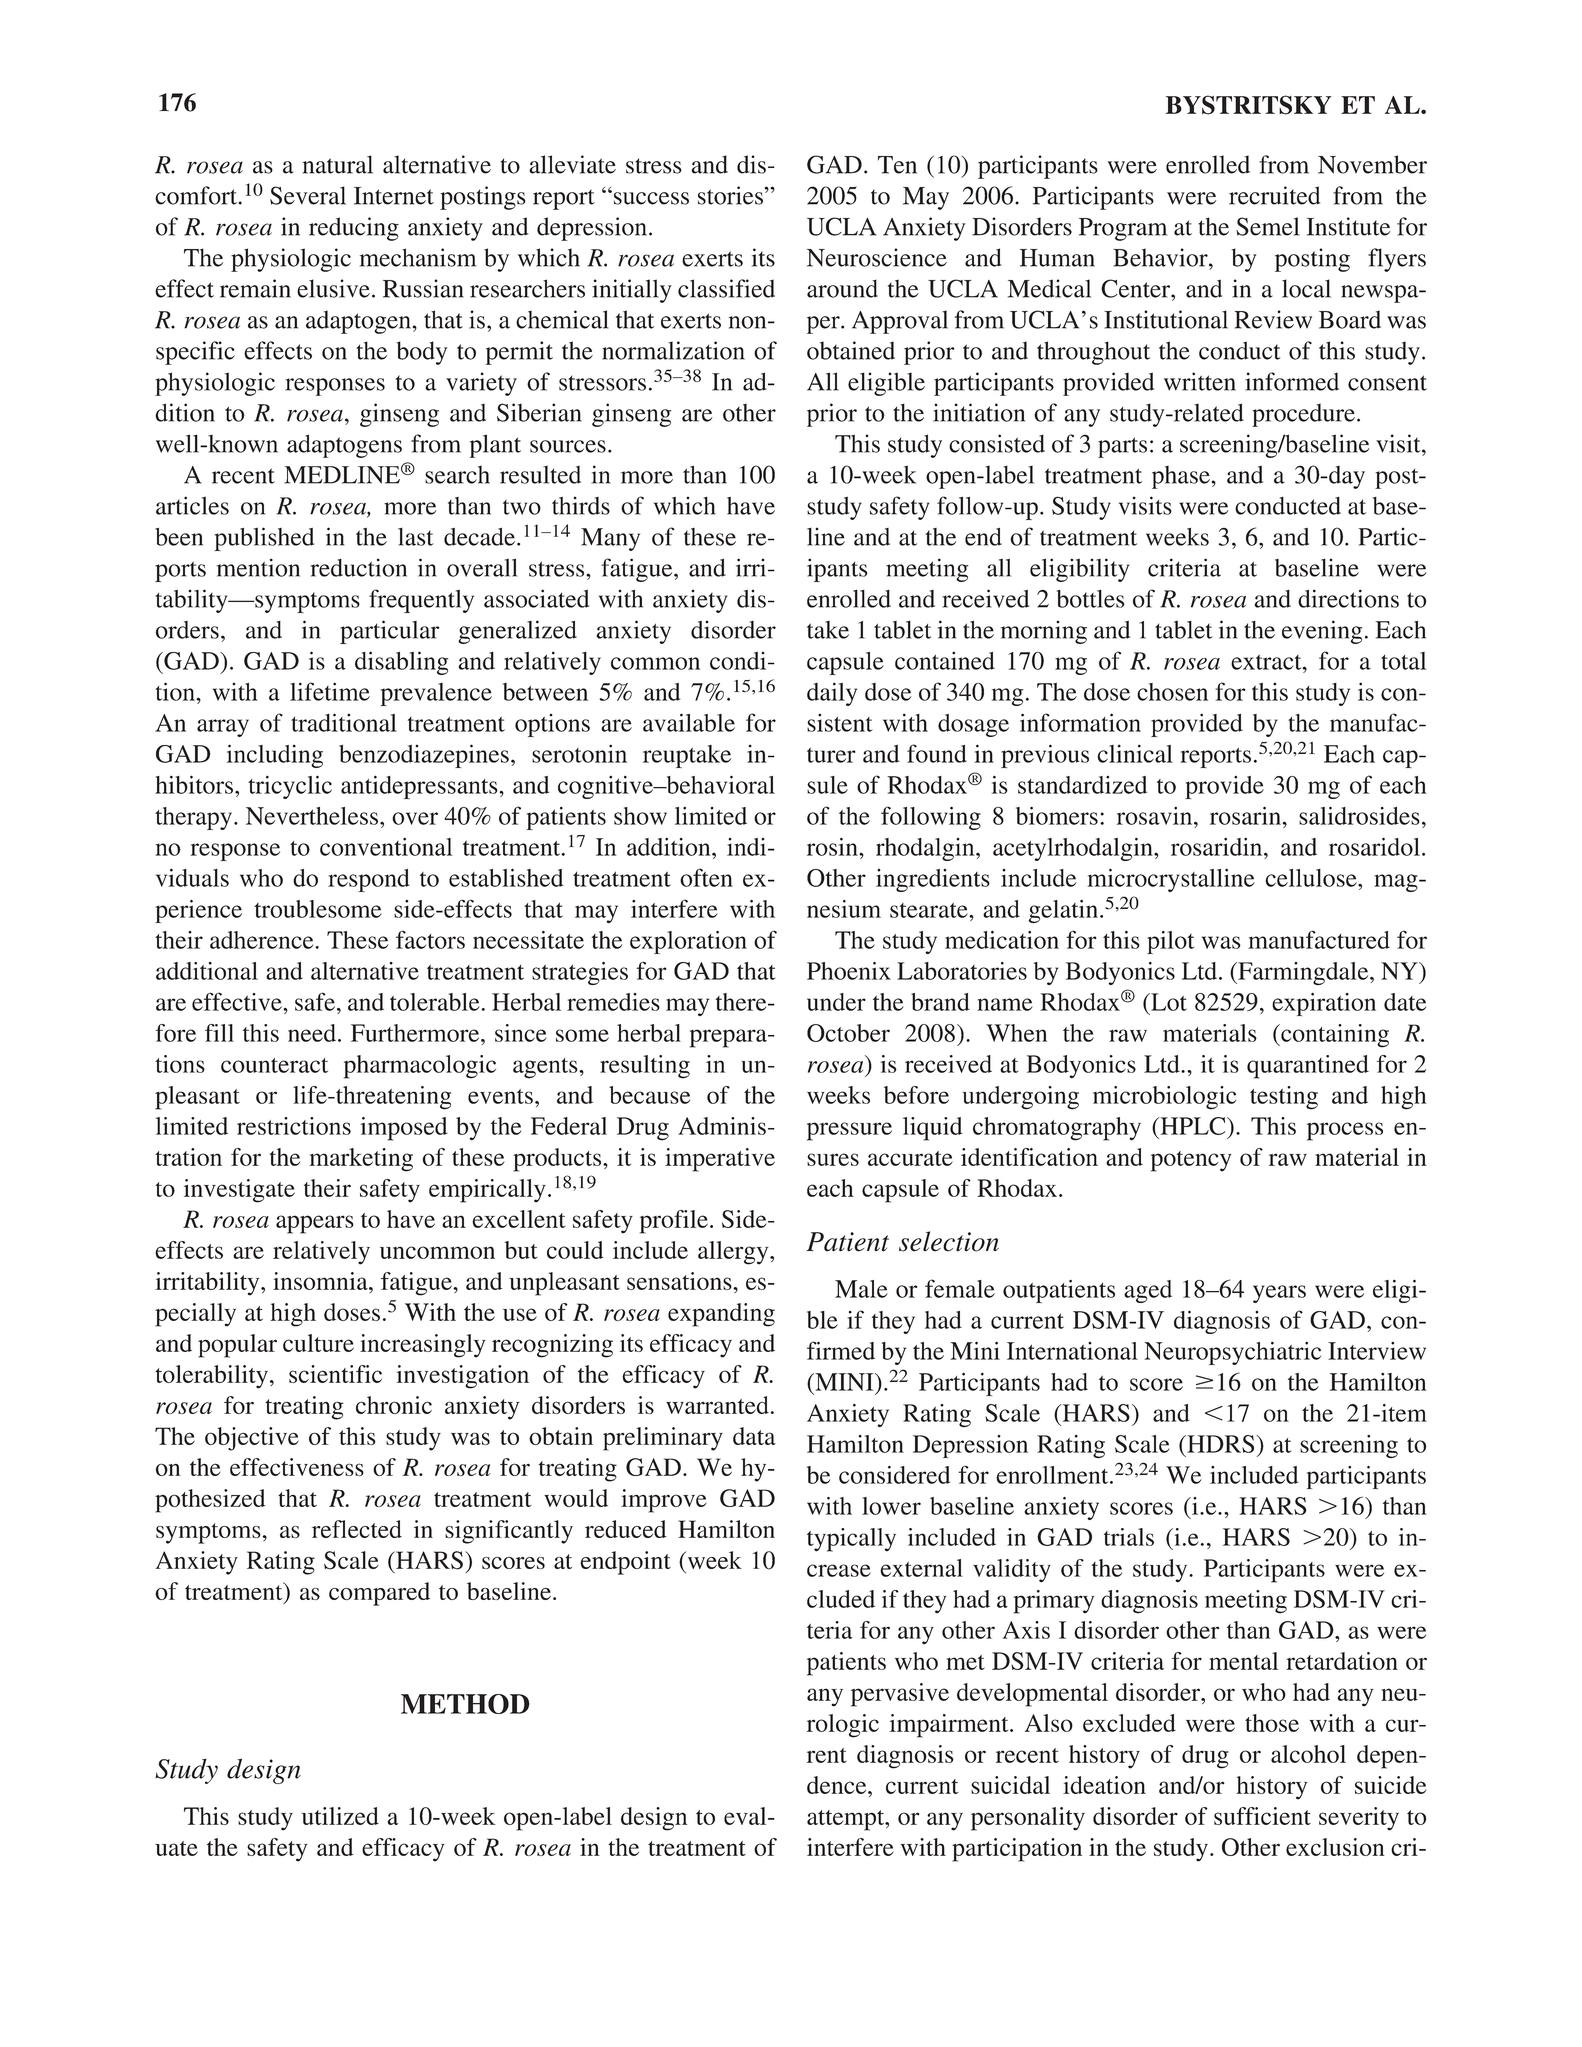  What do you see at coordinates (340, 1816) in the screenshot?
I see `utilized` at bounding box center [340, 1816].
